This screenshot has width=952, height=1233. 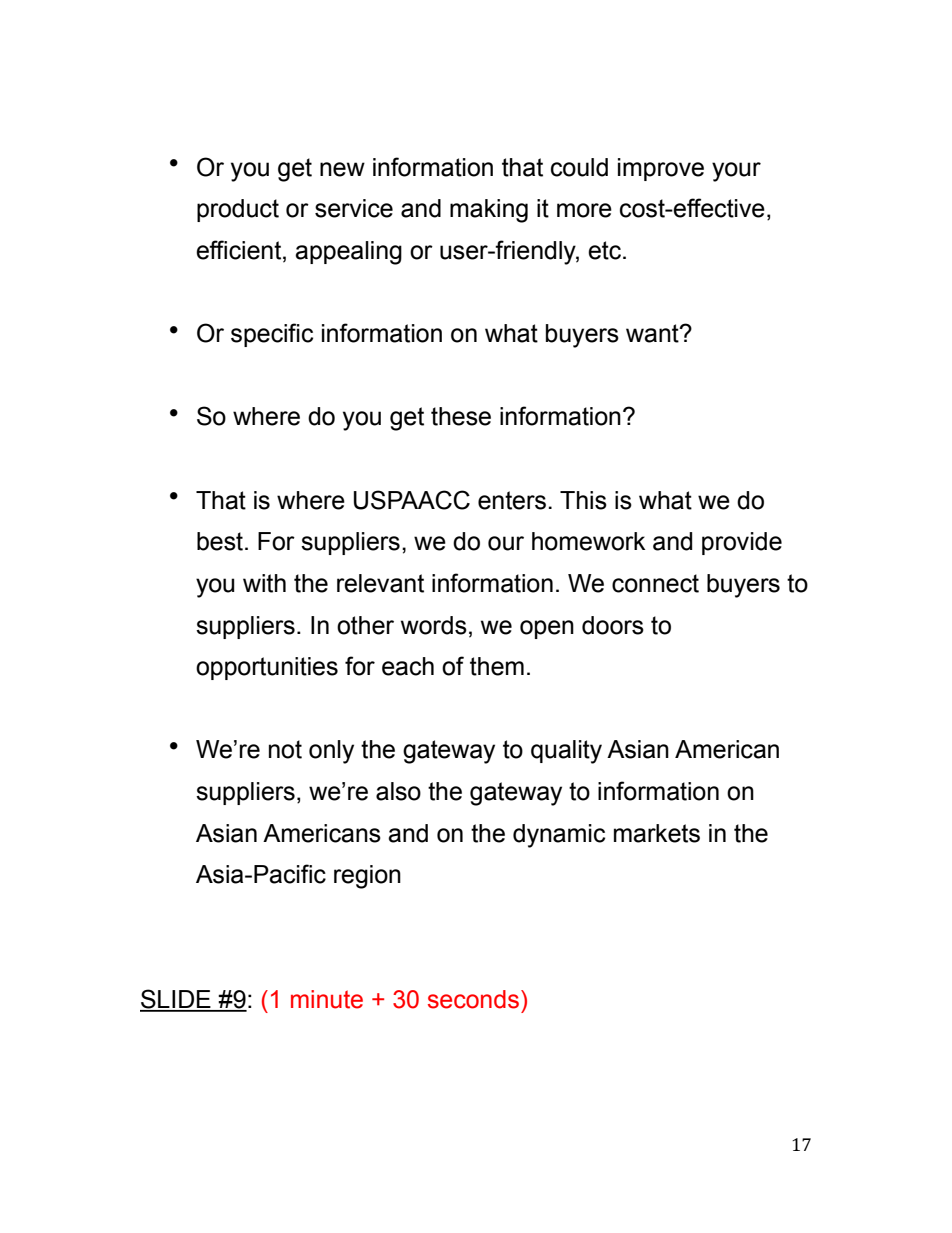 What do you see at coordinates (657, 833) in the screenshot?
I see `markets` at bounding box center [657, 833].
